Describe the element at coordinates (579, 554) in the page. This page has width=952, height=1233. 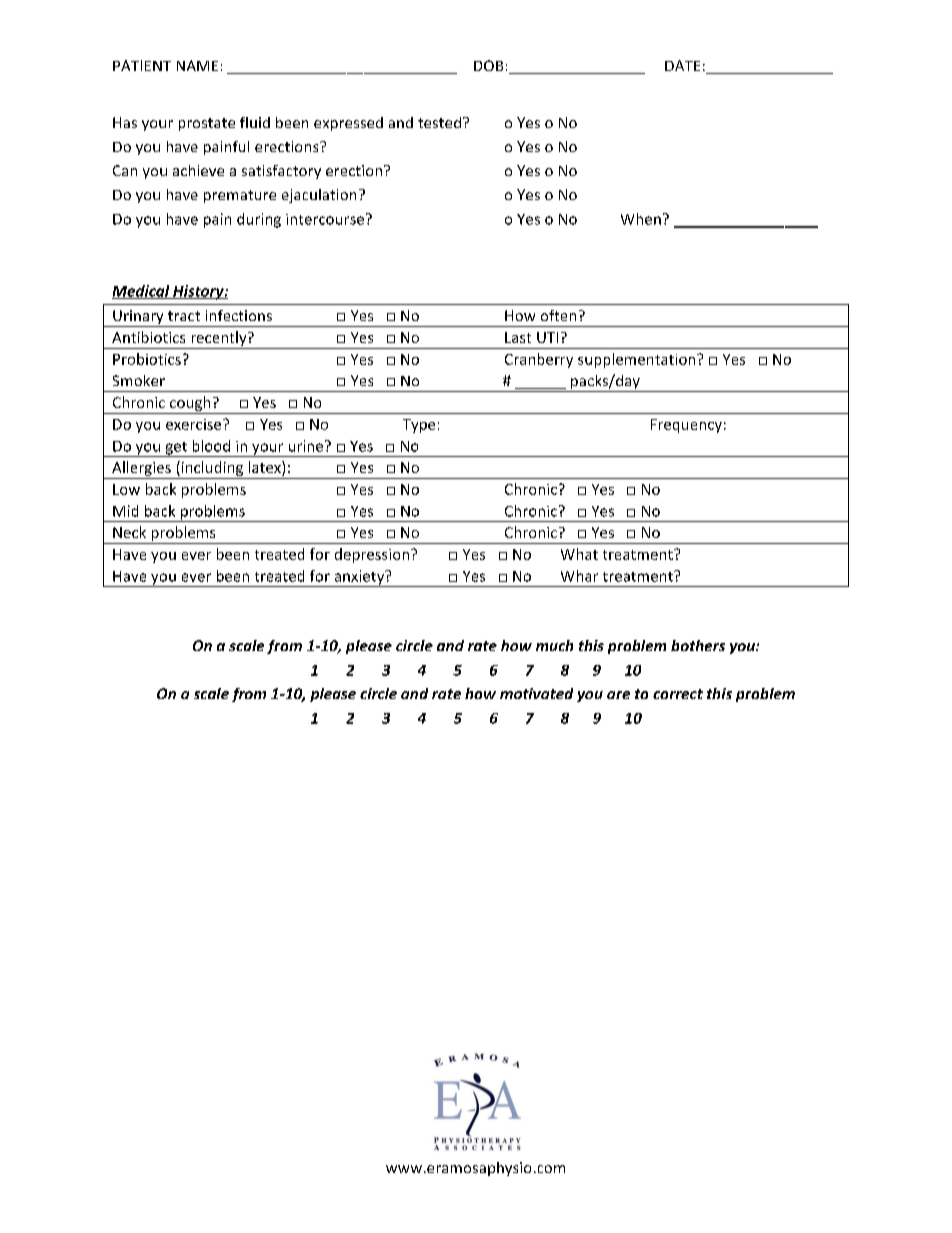
I see `What` at that location.
